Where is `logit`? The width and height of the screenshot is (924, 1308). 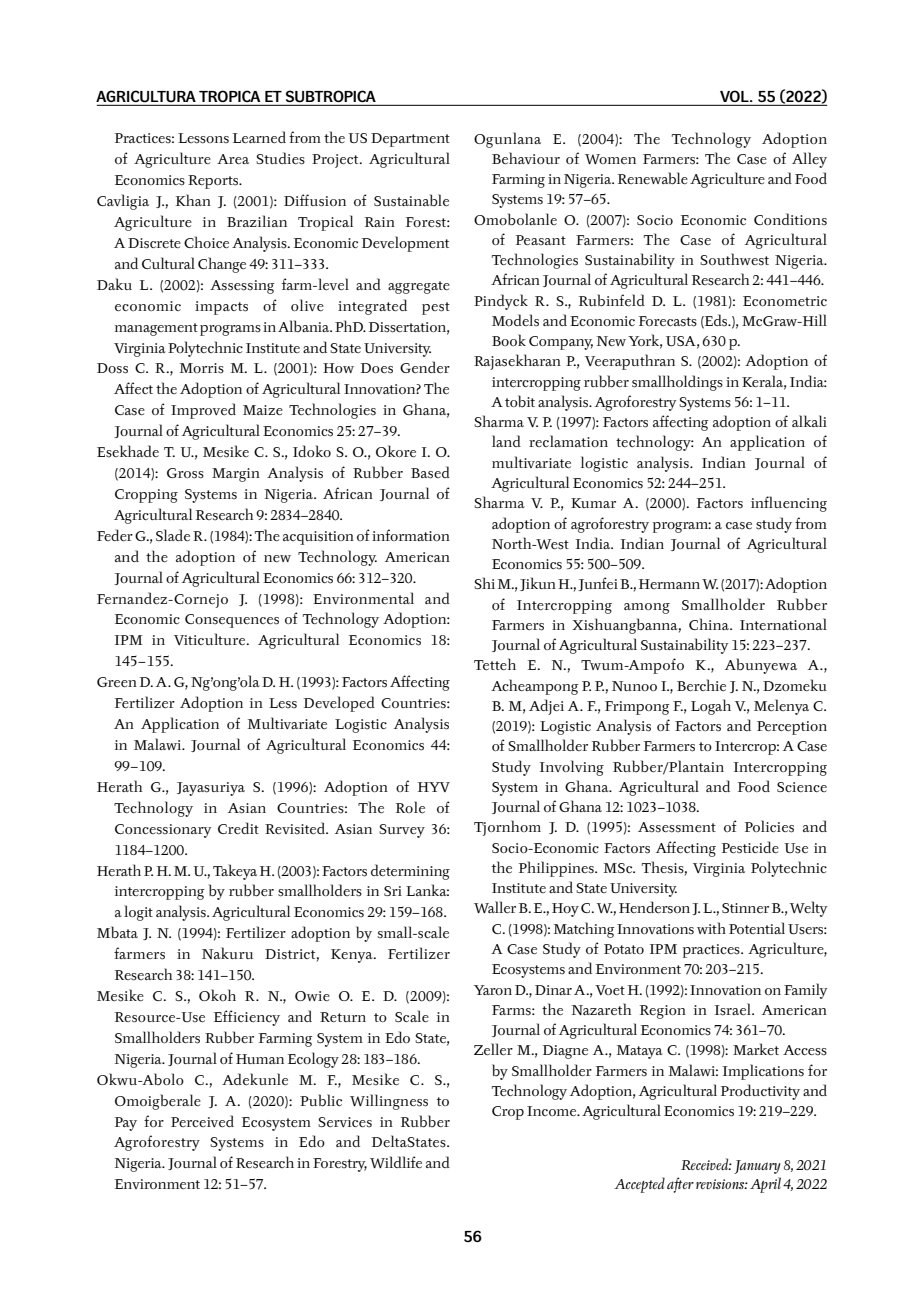
logit is located at coordinates (138, 913).
